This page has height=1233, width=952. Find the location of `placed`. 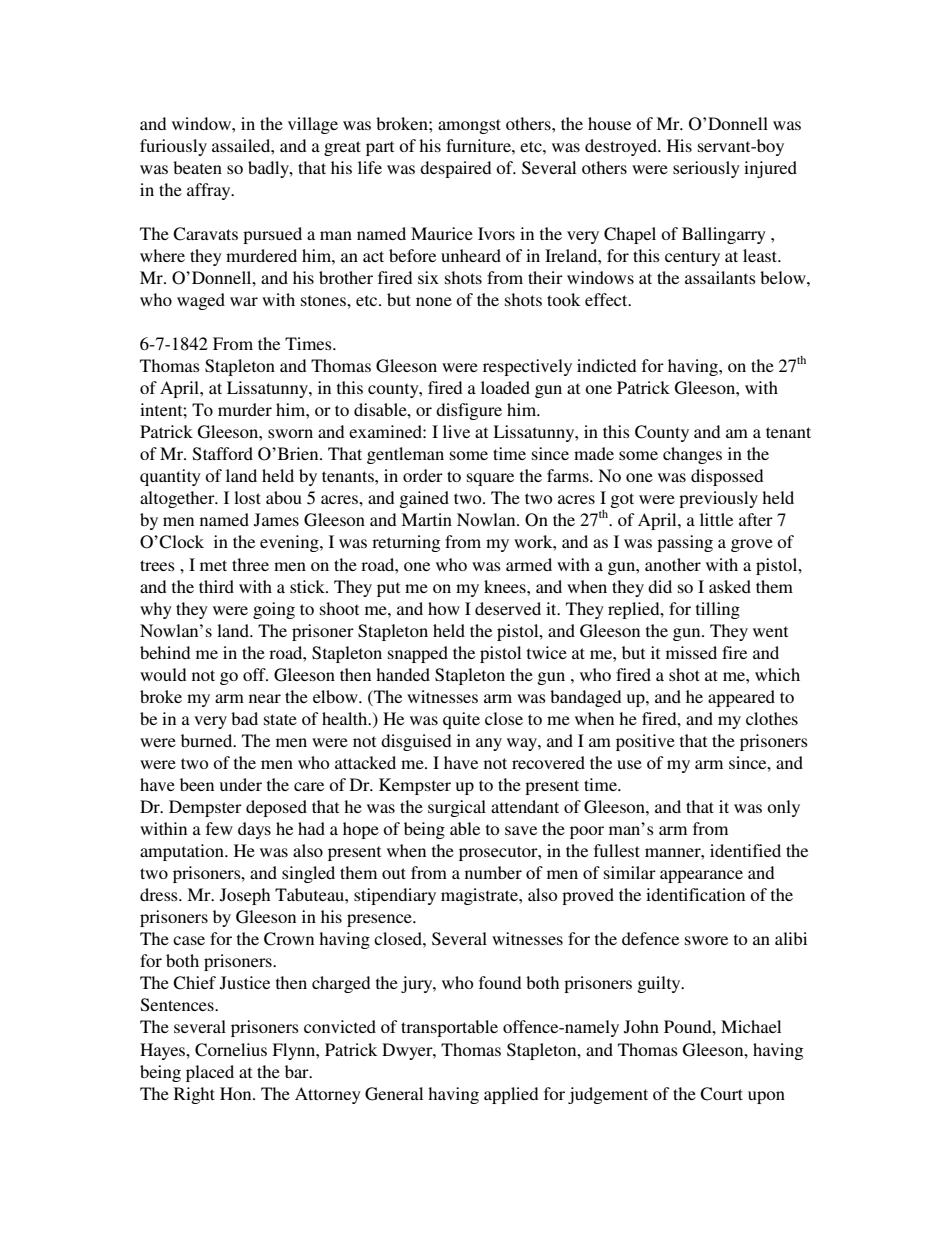

placed is located at coordinates (210, 1073).
